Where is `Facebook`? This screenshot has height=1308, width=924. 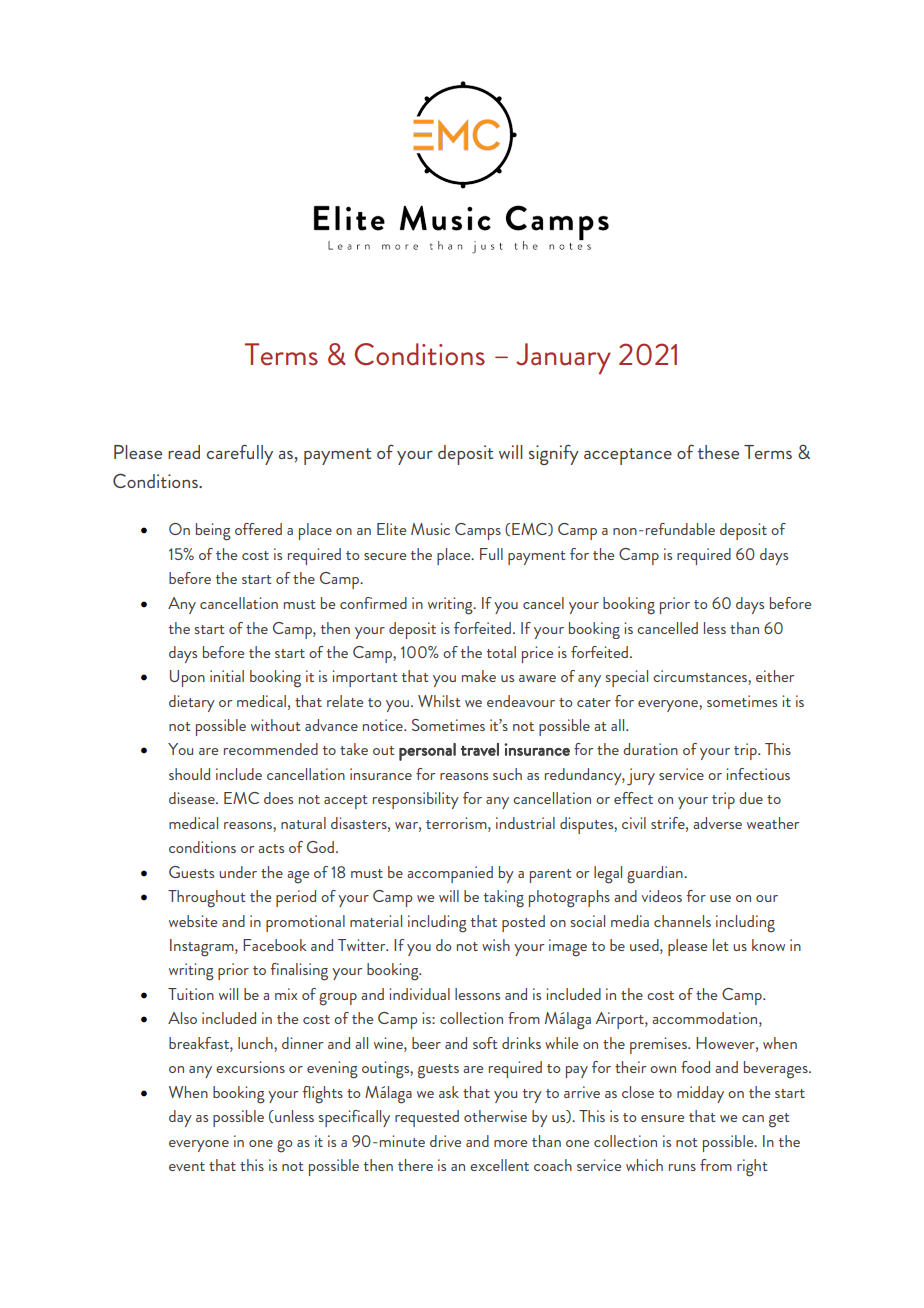 Facebook is located at coordinates (275, 945).
